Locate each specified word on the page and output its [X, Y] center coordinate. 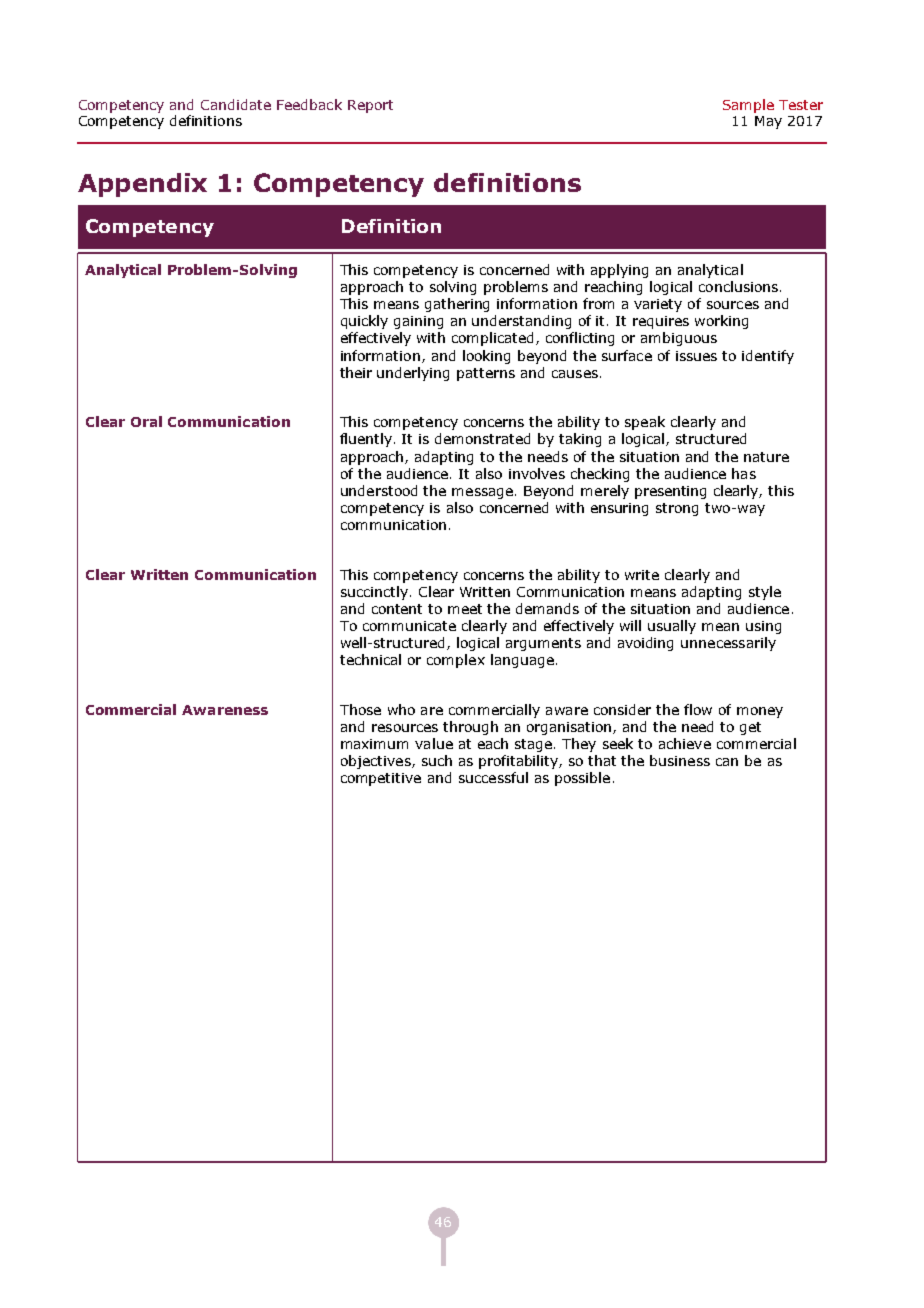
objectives [377, 762]
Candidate [236, 104]
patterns [486, 374]
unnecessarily [728, 644]
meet [465, 609]
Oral [146, 421]
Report [370, 106]
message [482, 493]
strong [677, 509]
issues [696, 356]
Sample [748, 106]
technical [370, 659]
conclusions [738, 286]
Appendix [142, 185]
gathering [457, 305]
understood [379, 490]
